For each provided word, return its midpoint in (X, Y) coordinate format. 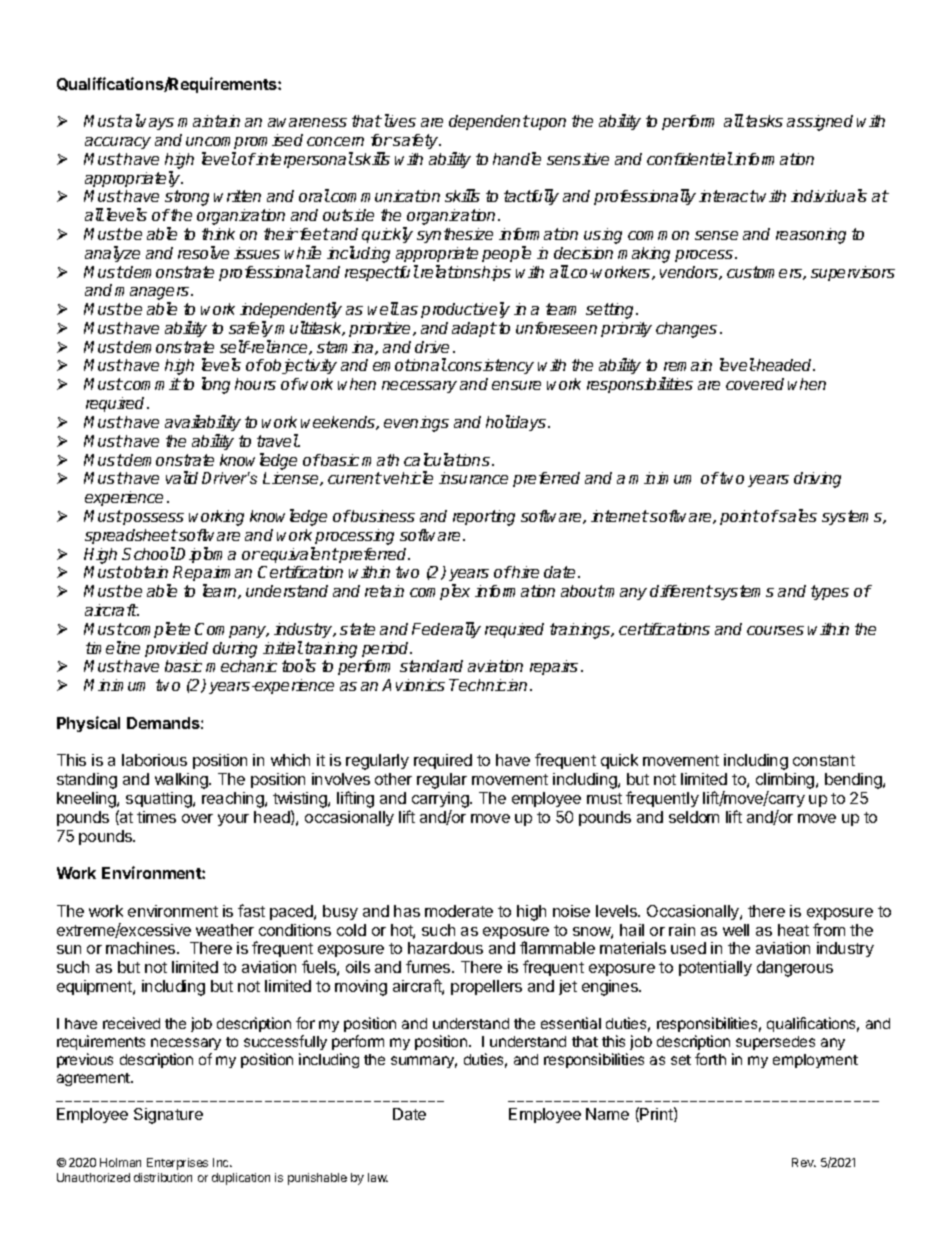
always (148, 122)
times (156, 817)
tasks (764, 121)
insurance (473, 478)
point (740, 517)
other (393, 779)
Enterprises (177, 1164)
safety (417, 141)
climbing (786, 782)
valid (182, 477)
